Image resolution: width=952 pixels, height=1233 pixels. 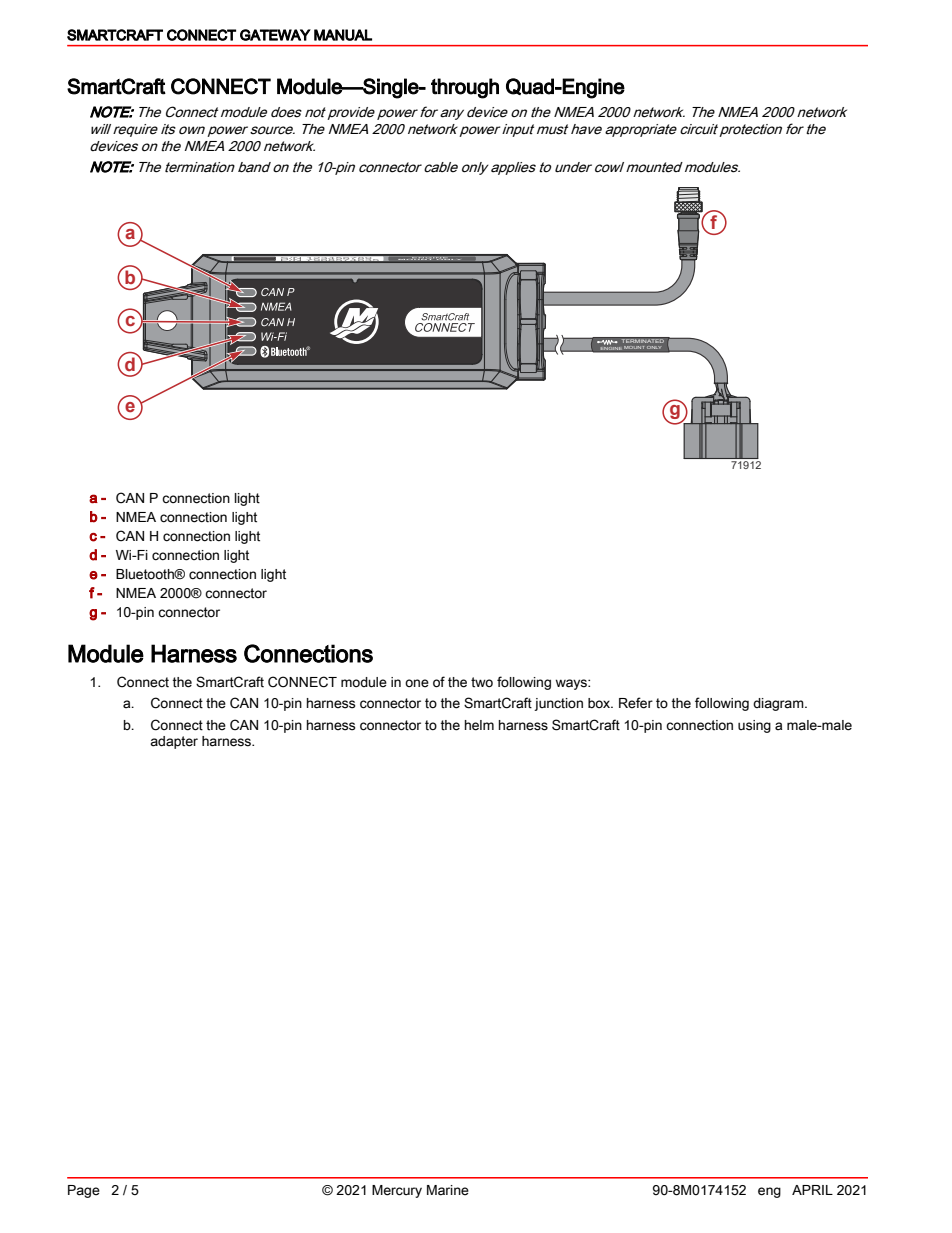 I want to click on Page, so click(x=84, y=1191).
